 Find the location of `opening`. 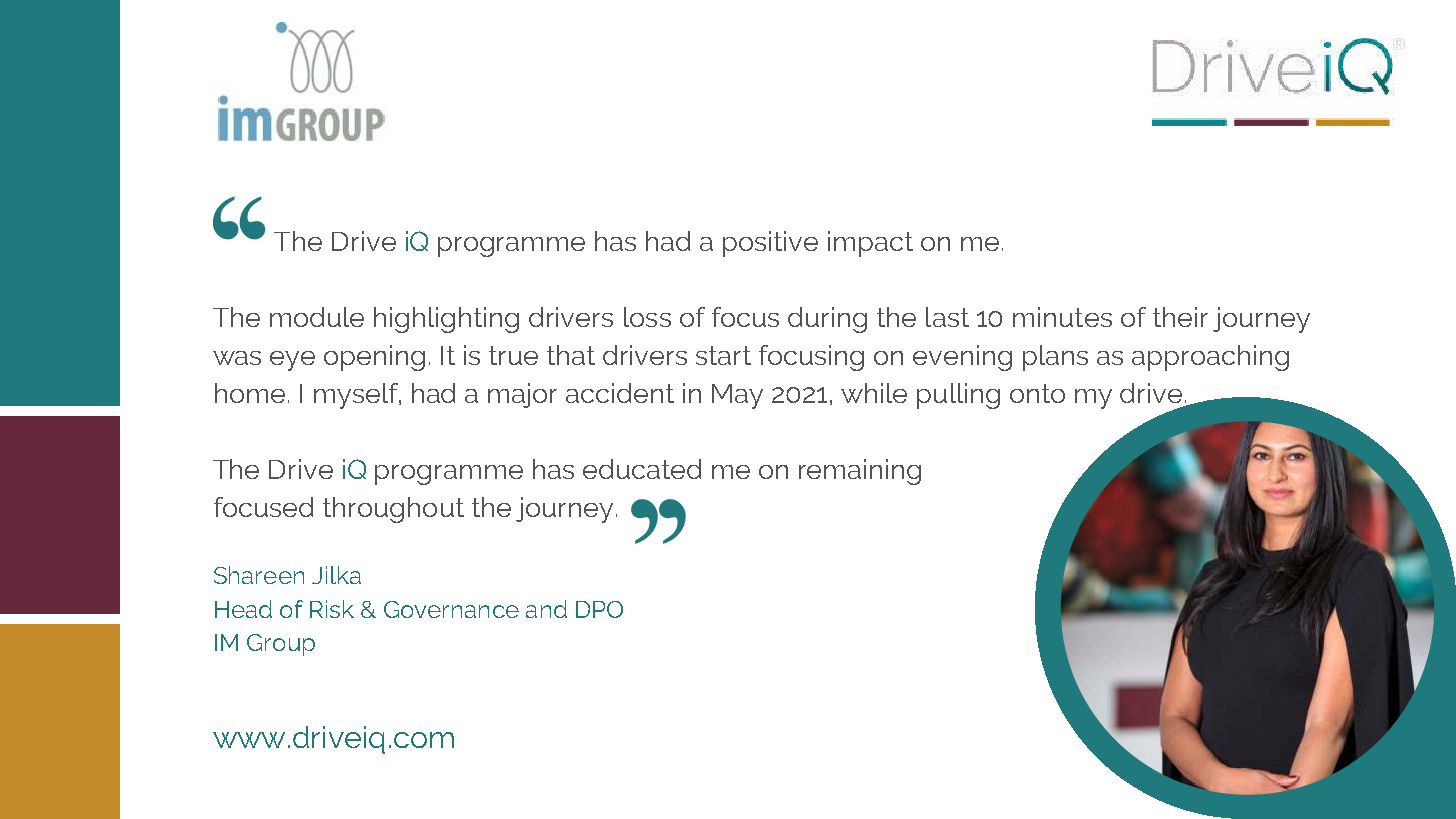

opening is located at coordinates (374, 358).
